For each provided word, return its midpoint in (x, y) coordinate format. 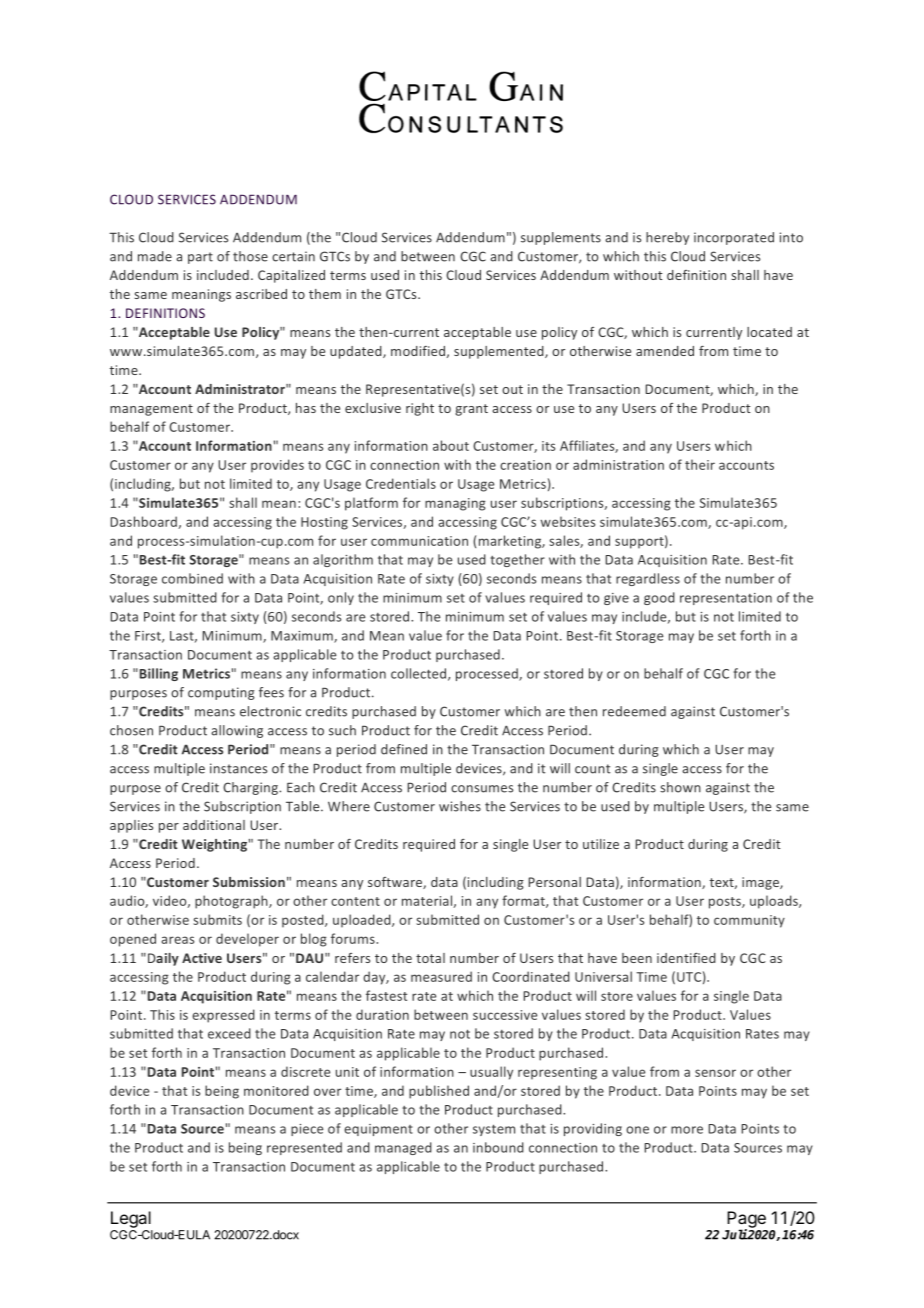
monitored (276, 1090)
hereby (667, 238)
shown (680, 787)
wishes (460, 806)
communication (419, 541)
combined (192, 578)
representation (726, 599)
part (200, 258)
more (687, 1130)
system (494, 1130)
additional (214, 825)
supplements (561, 238)
